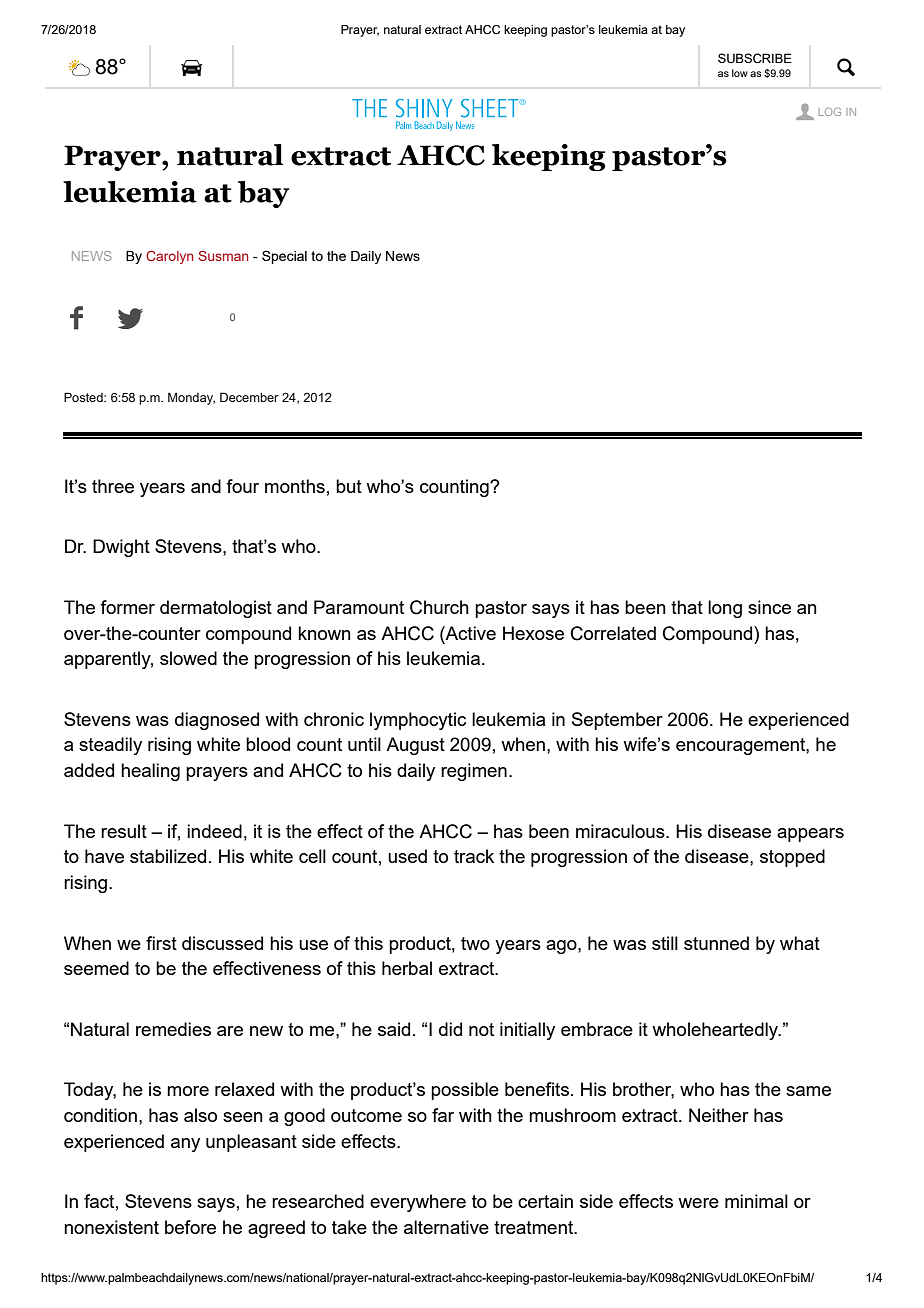 This screenshot has height=1308, width=924. Describe the element at coordinates (349, 486) in the screenshot. I see `but` at that location.
